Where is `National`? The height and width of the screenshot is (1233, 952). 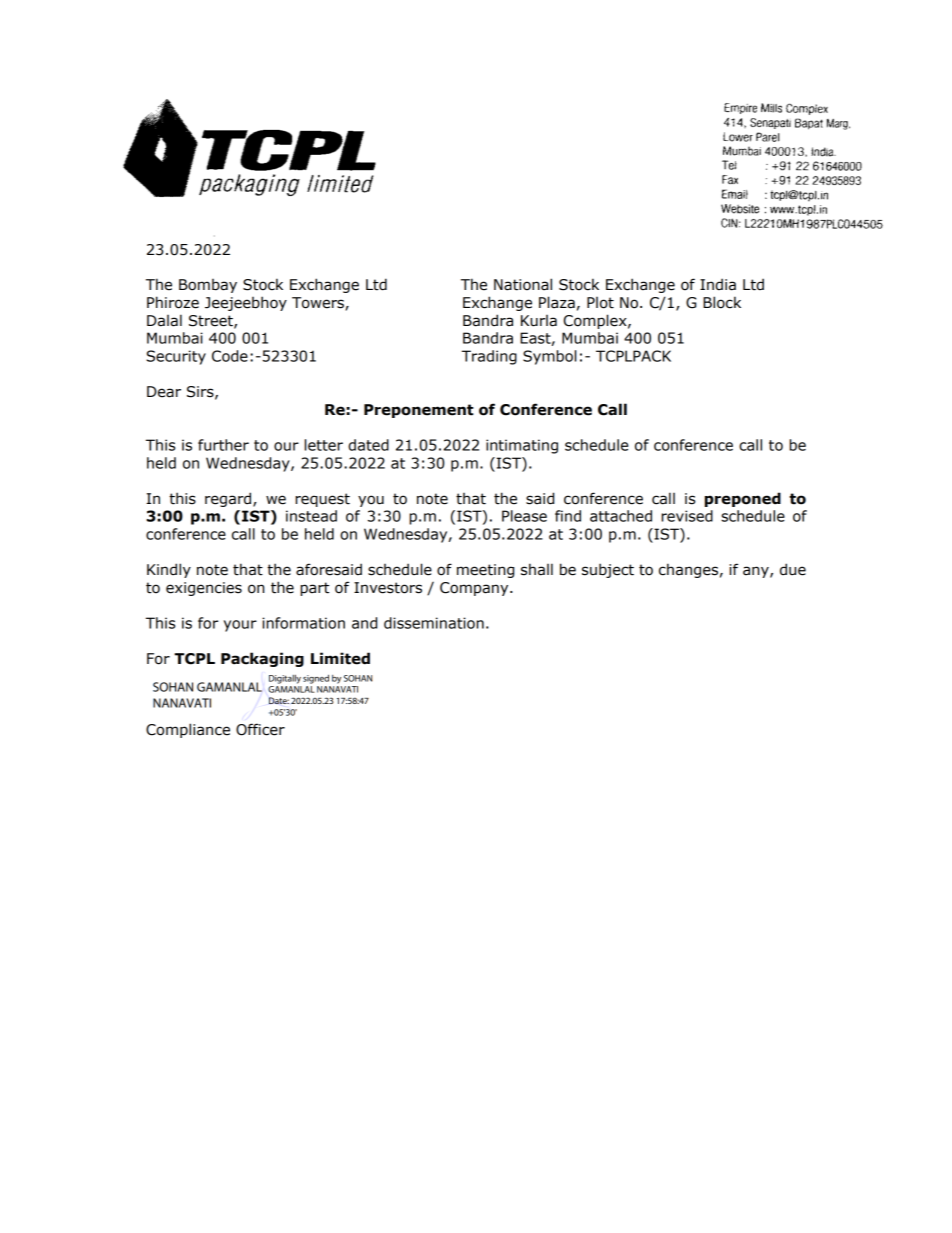 National is located at coordinates (523, 284).
